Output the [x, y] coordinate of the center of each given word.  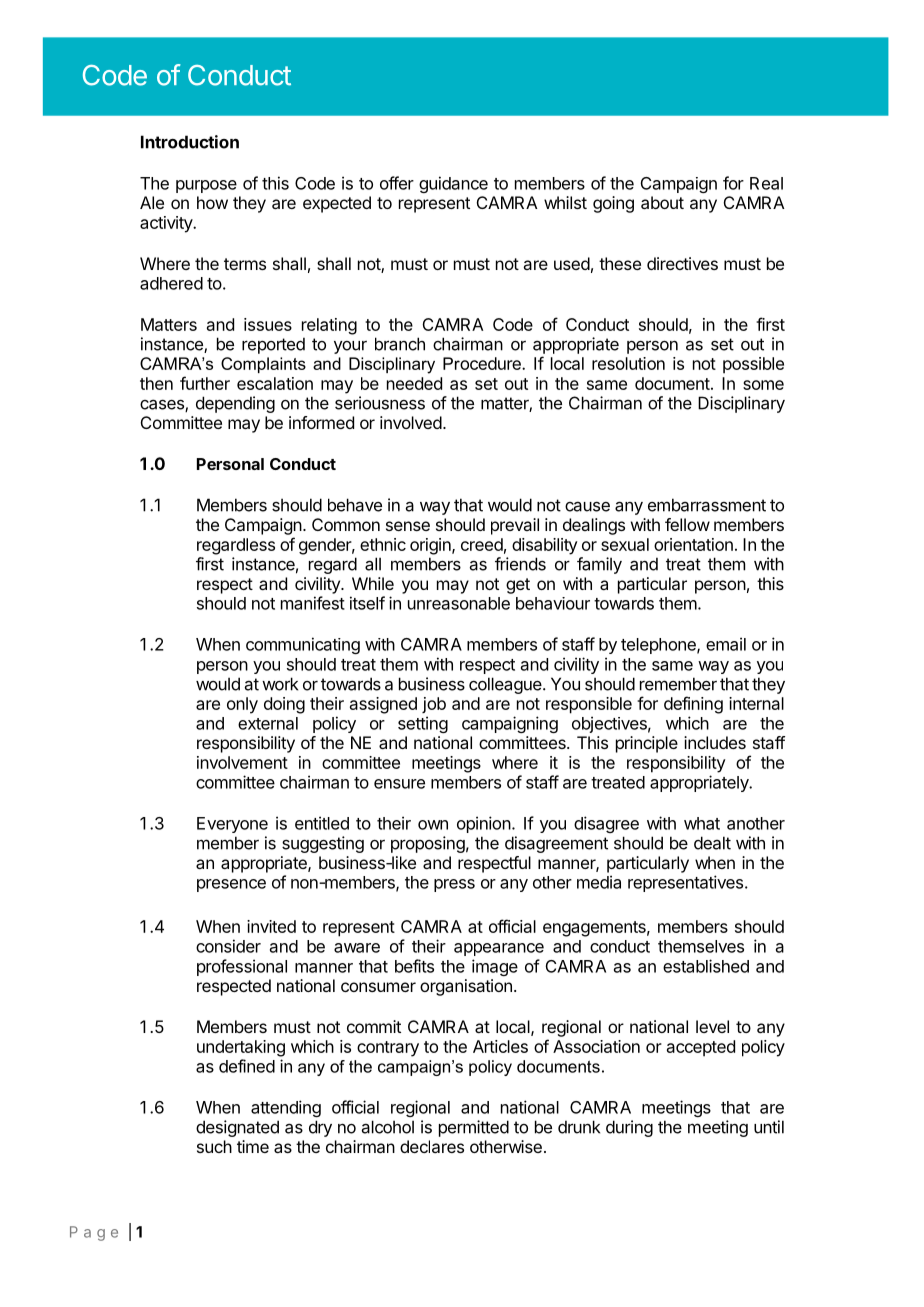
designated [237, 1128]
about [662, 202]
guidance [453, 184]
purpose [206, 186]
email [726, 644]
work [280, 684]
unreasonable [459, 603]
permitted [474, 1128]
